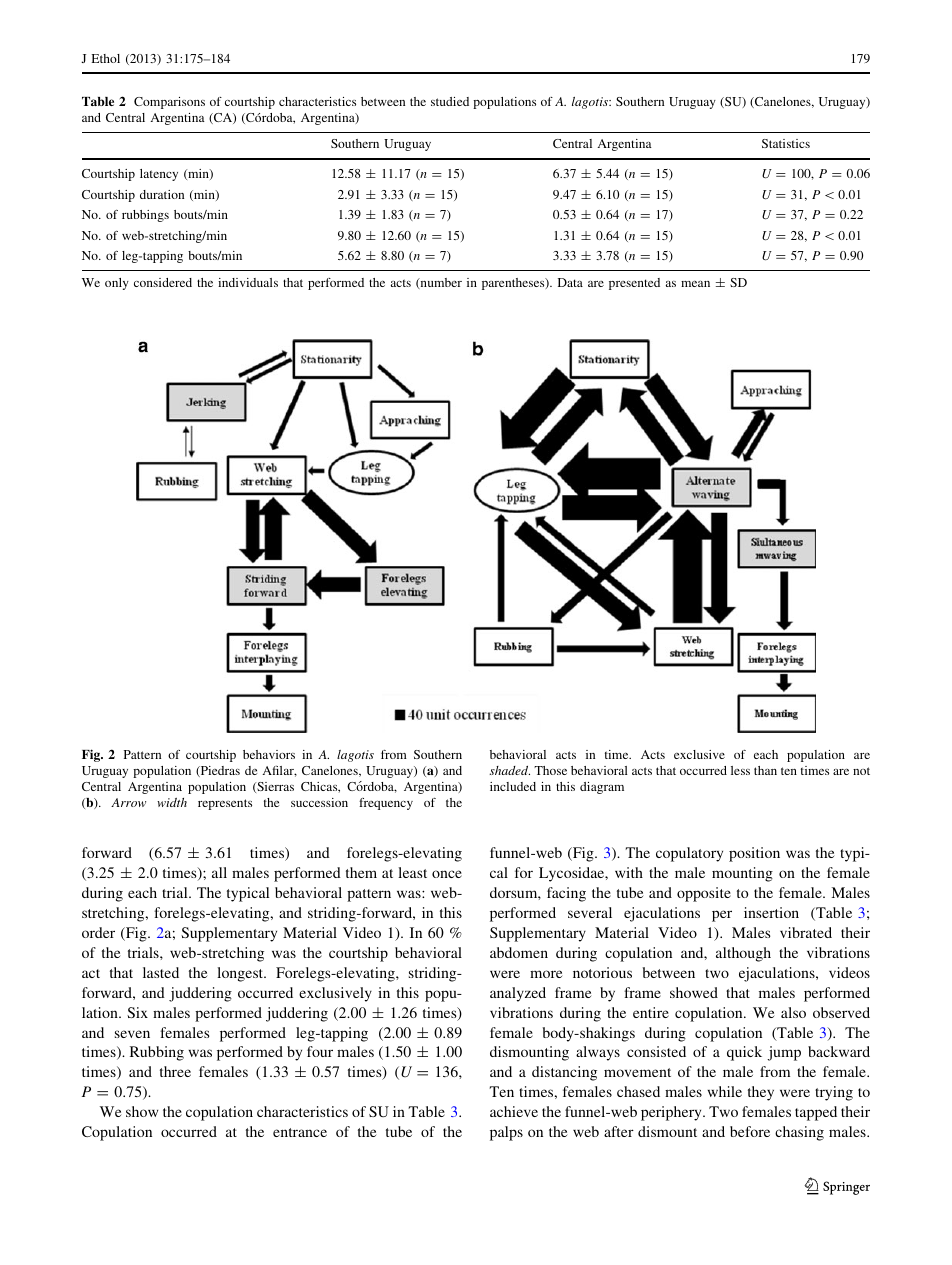 Image resolution: width=952 pixels, height=1265 pixels. Describe the element at coordinates (163, 282) in the screenshot. I see `considered` at that location.
